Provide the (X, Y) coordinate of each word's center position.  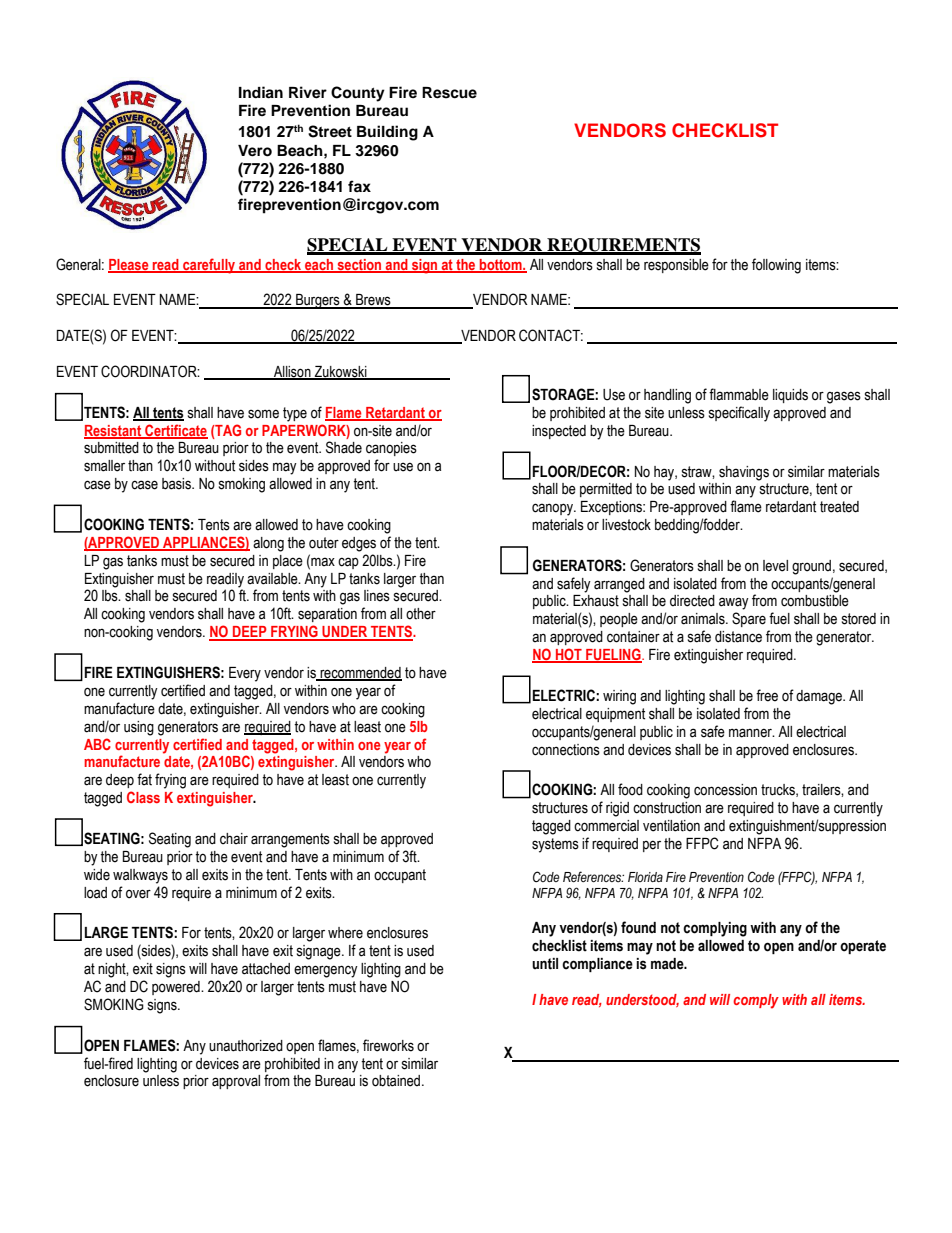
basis (178, 484)
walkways (140, 876)
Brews (373, 301)
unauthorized (246, 1046)
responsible (676, 266)
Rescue (449, 93)
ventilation (671, 826)
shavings (744, 473)
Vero (255, 151)
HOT (569, 655)
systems (555, 845)
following (776, 266)
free (767, 695)
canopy (554, 509)
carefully (209, 266)
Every (245, 674)
